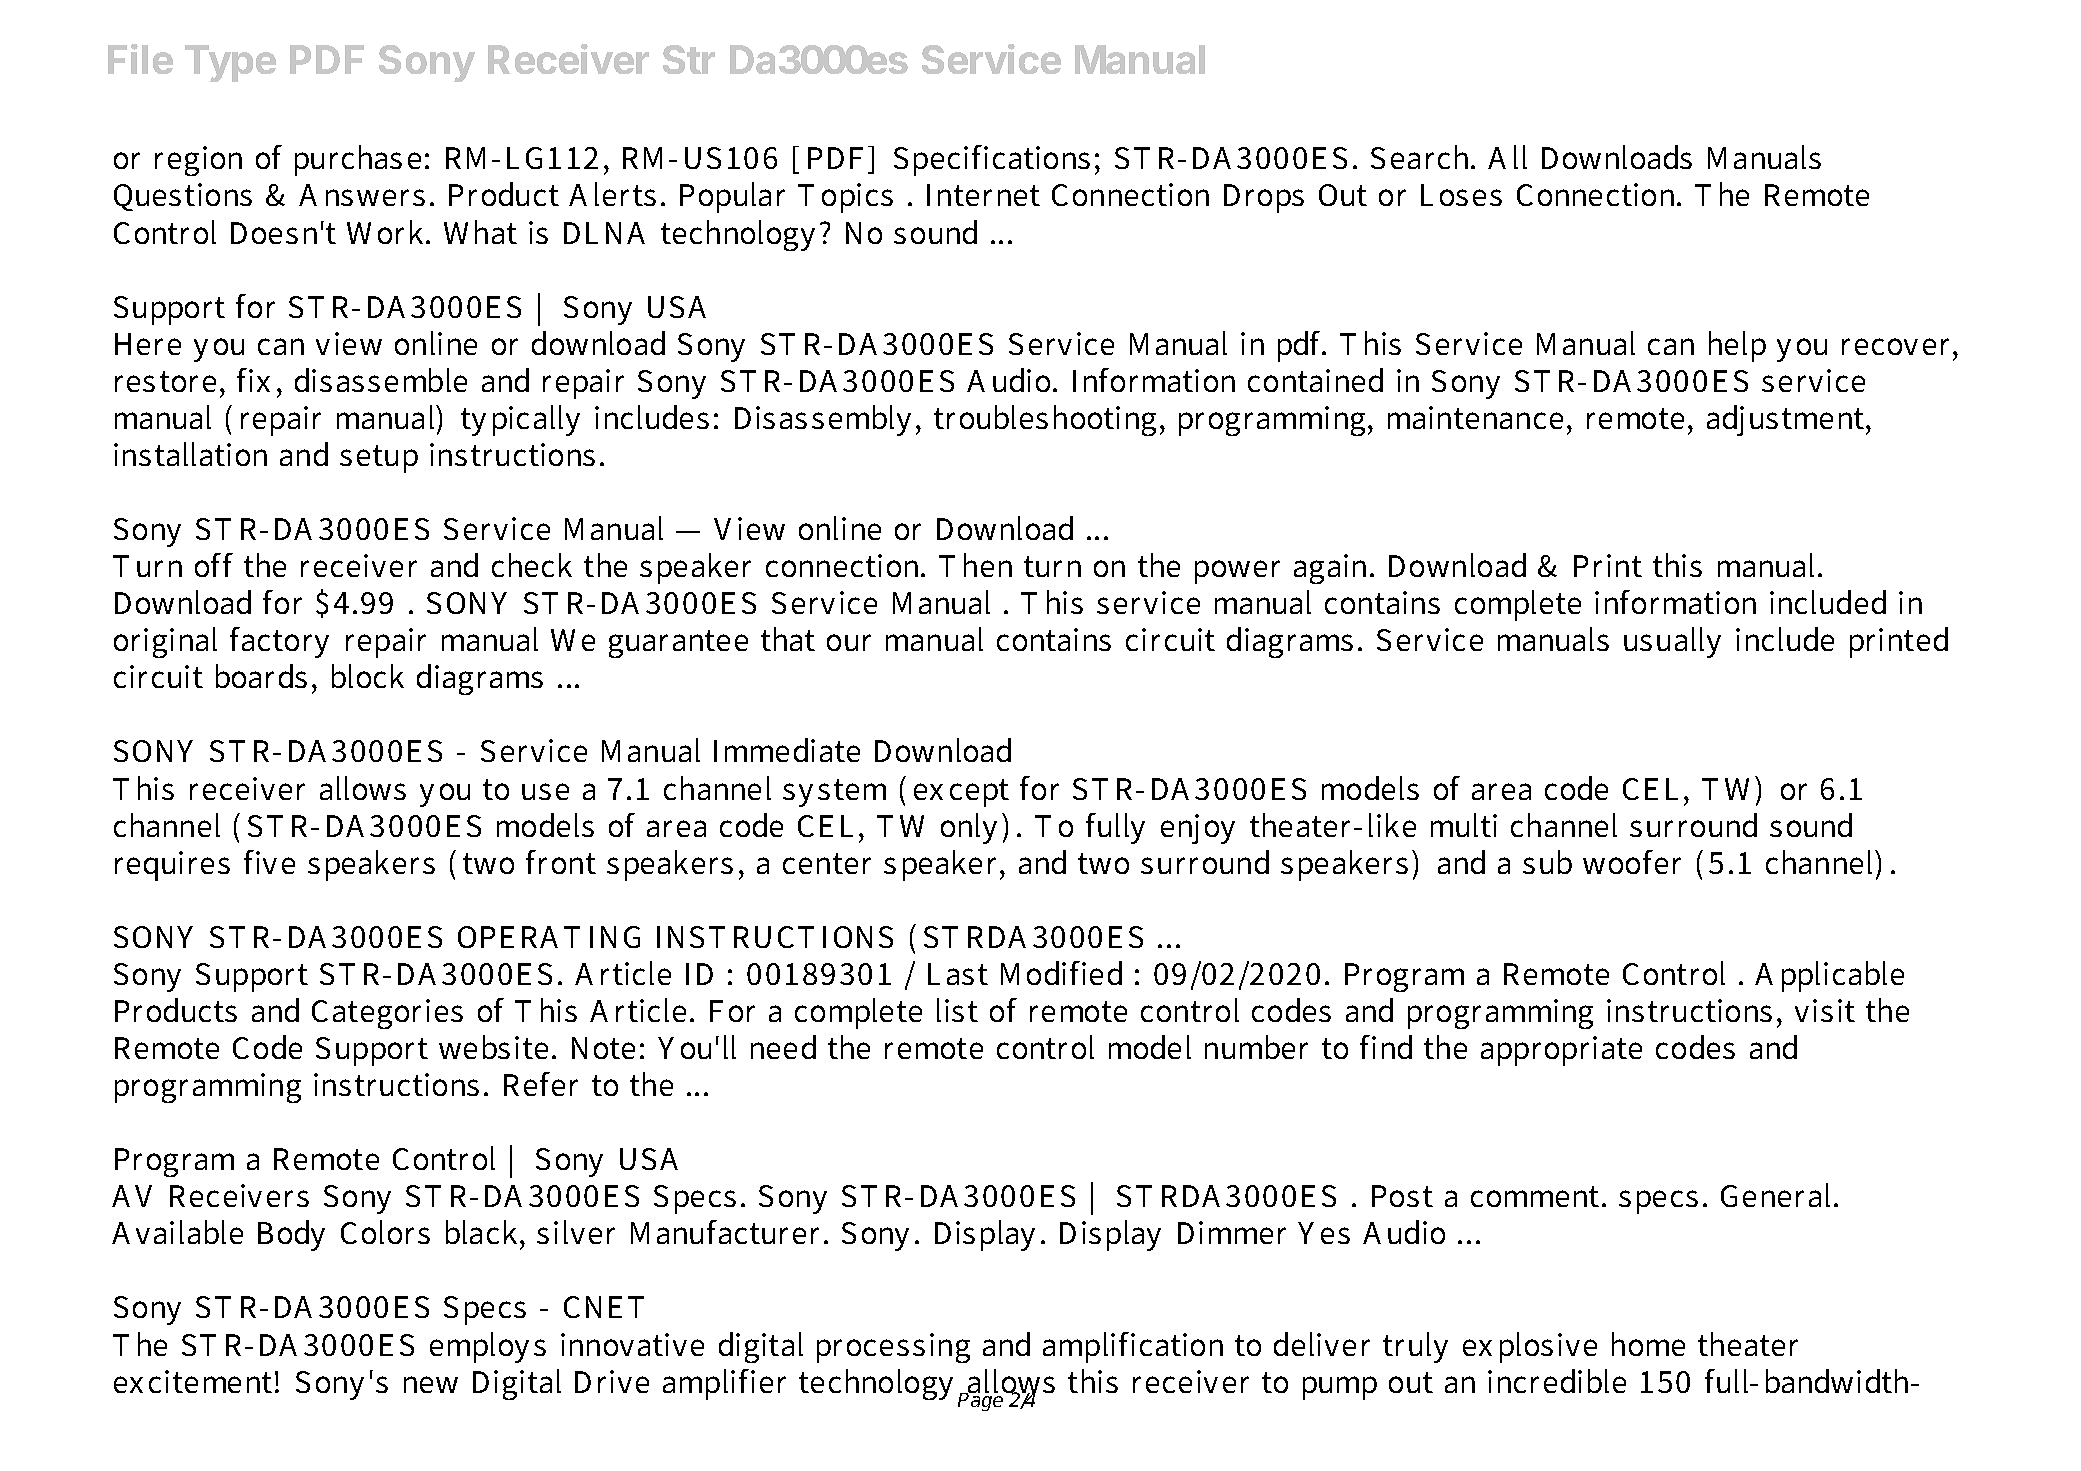  Describe the element at coordinates (368, 676) in the screenshot. I see `block` at that location.
